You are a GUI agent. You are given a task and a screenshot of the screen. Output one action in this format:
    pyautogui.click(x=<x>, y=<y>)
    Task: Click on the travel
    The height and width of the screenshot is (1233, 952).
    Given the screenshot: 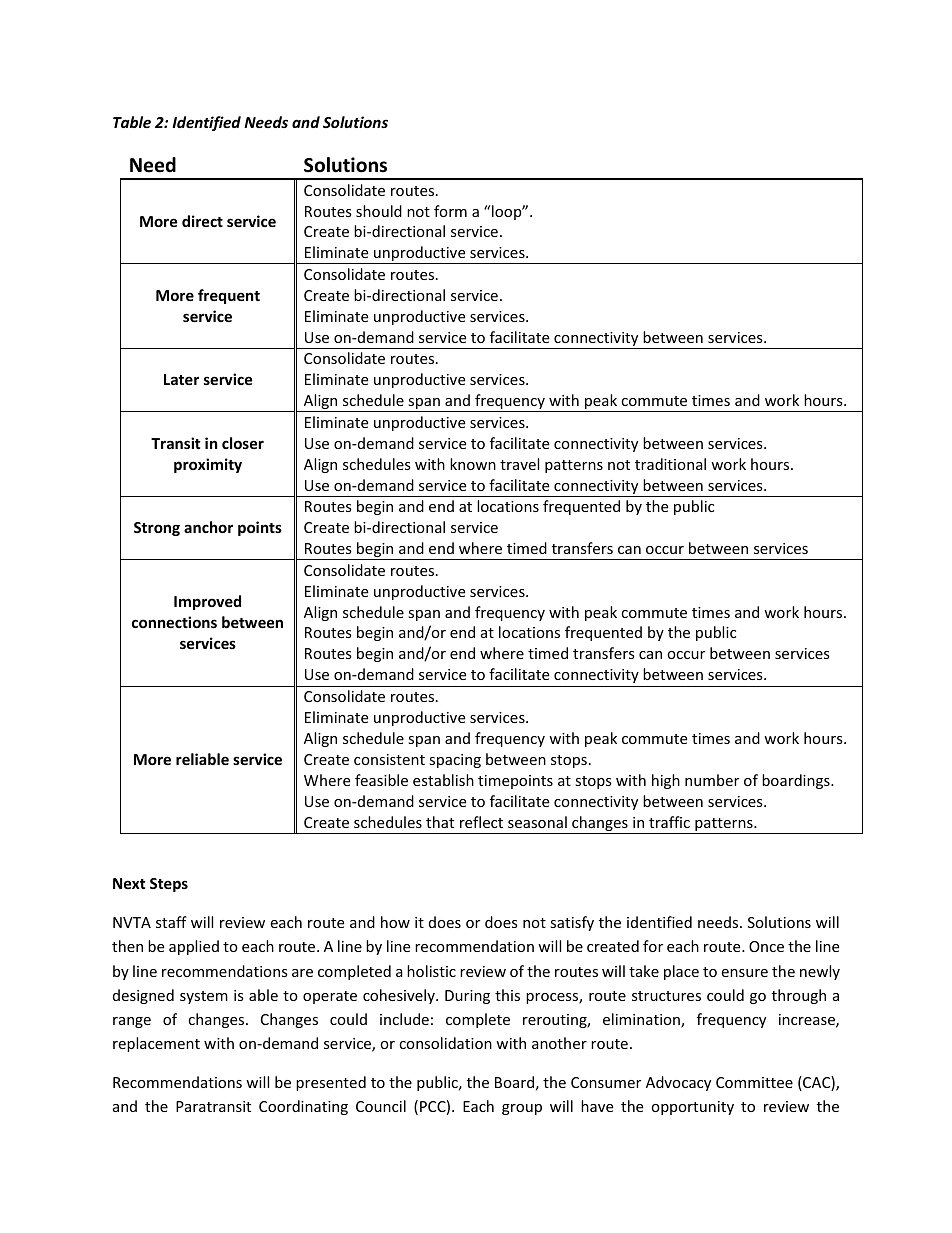 What is the action you would take?
    pyautogui.click(x=519, y=464)
